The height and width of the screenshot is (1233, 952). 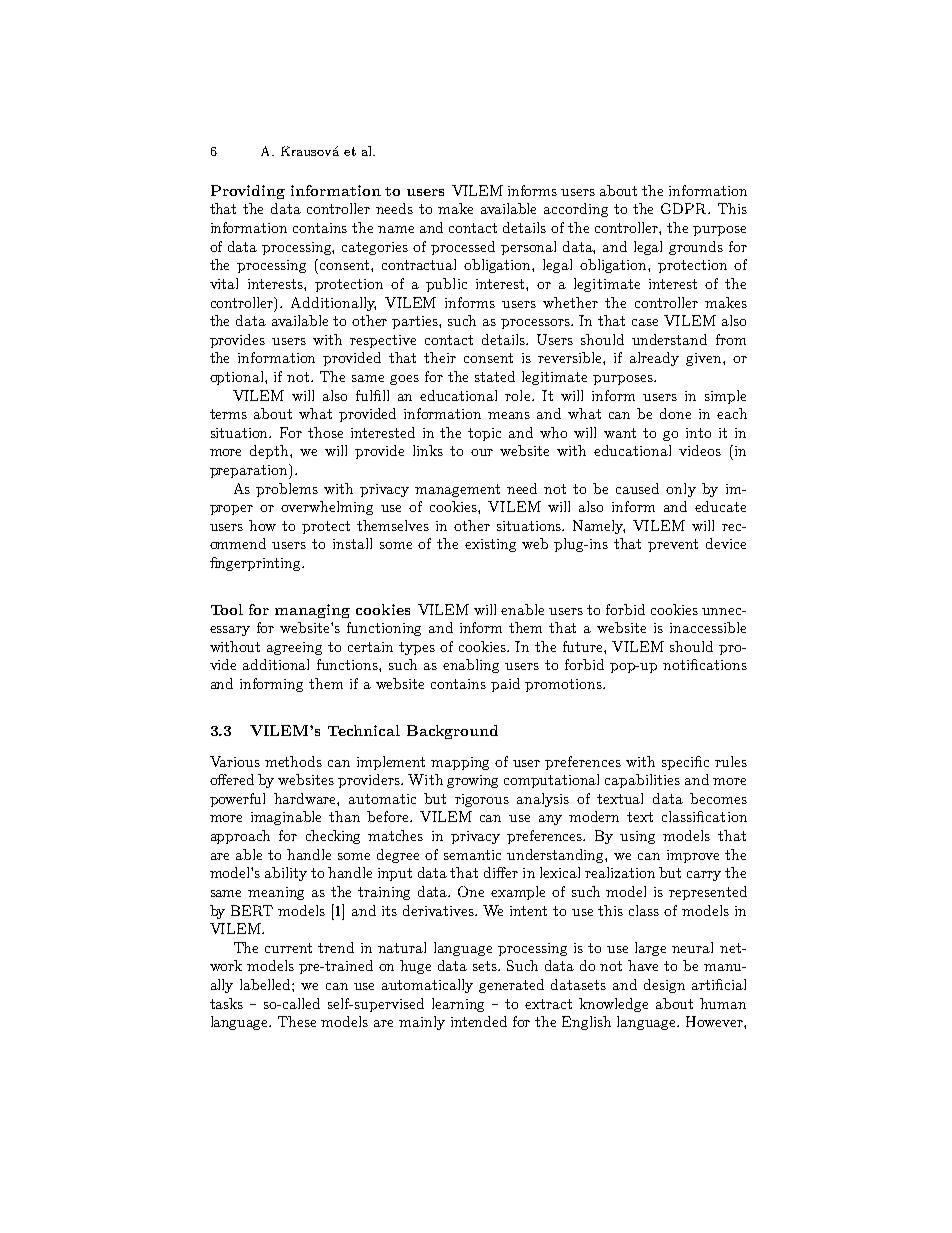 What do you see at coordinates (312, 611) in the screenshot?
I see `managing` at bounding box center [312, 611].
